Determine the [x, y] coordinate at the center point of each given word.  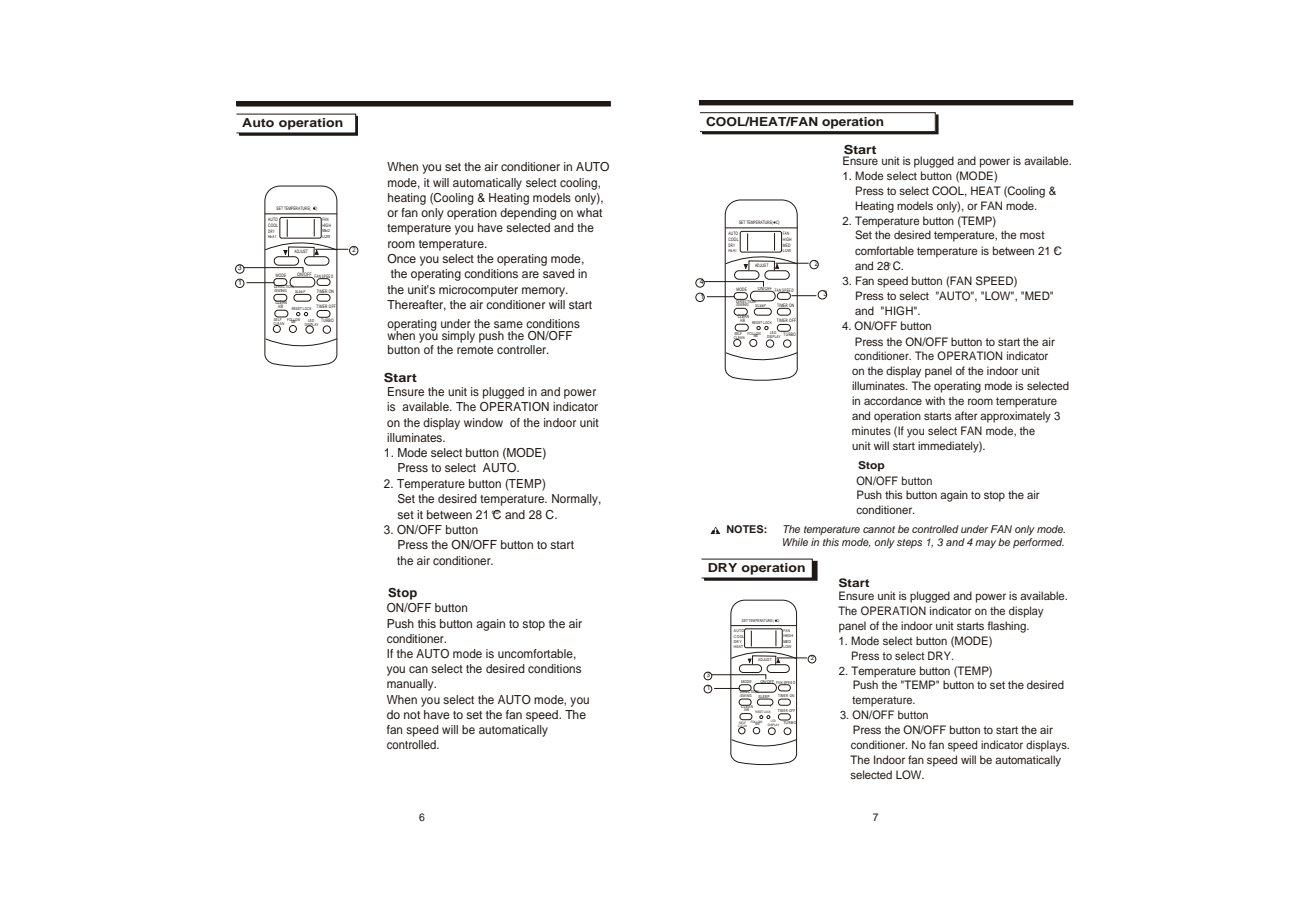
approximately [1015, 417]
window [483, 422]
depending [528, 214]
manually [411, 685]
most [1032, 235]
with [935, 400]
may [985, 544]
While [795, 542]
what [589, 212]
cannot [879, 529]
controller [523, 349]
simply [458, 337]
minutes [871, 430]
